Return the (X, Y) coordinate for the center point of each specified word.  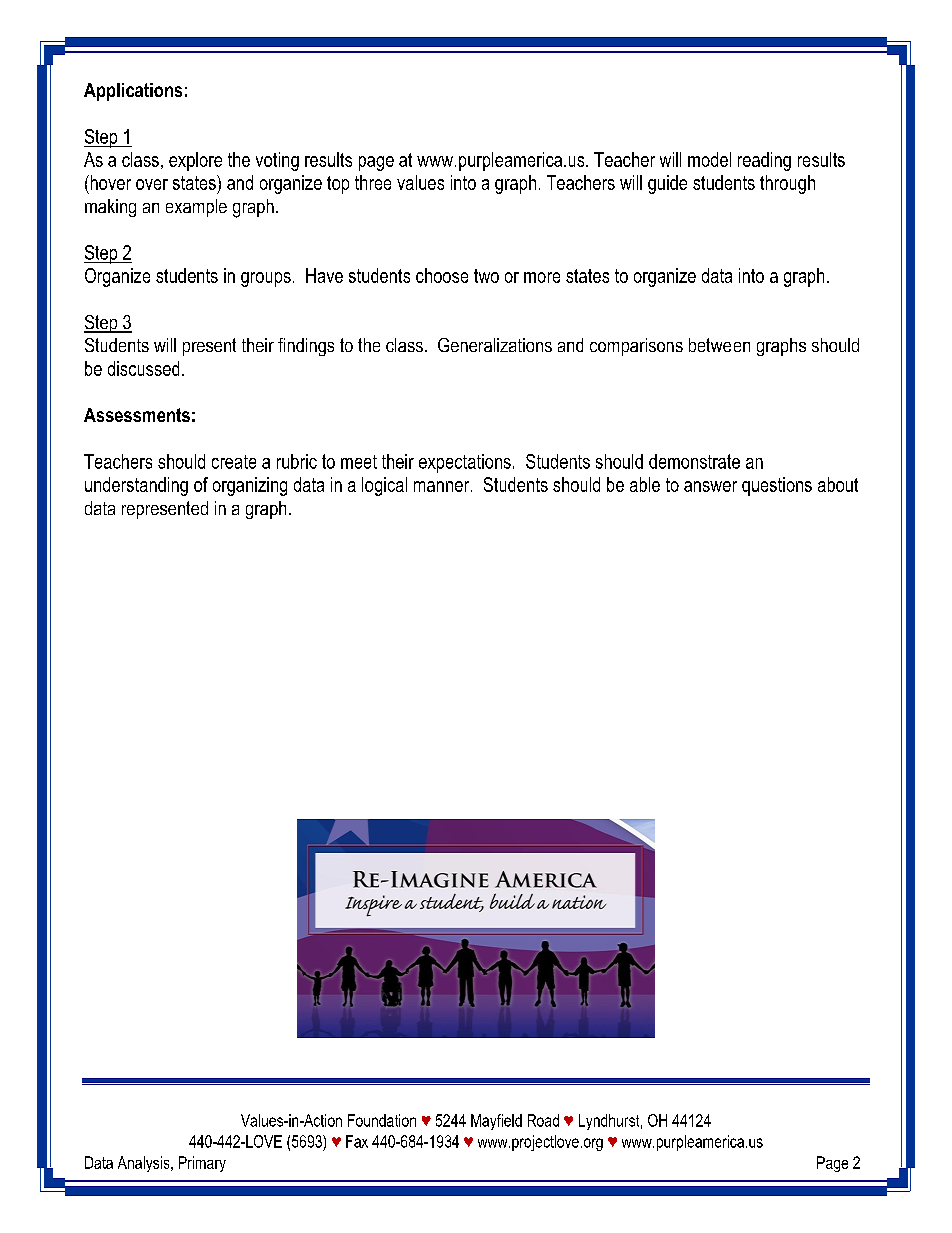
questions (777, 486)
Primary (202, 1164)
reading (764, 161)
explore (195, 161)
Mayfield (496, 1122)
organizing (250, 486)
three (373, 182)
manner (443, 486)
